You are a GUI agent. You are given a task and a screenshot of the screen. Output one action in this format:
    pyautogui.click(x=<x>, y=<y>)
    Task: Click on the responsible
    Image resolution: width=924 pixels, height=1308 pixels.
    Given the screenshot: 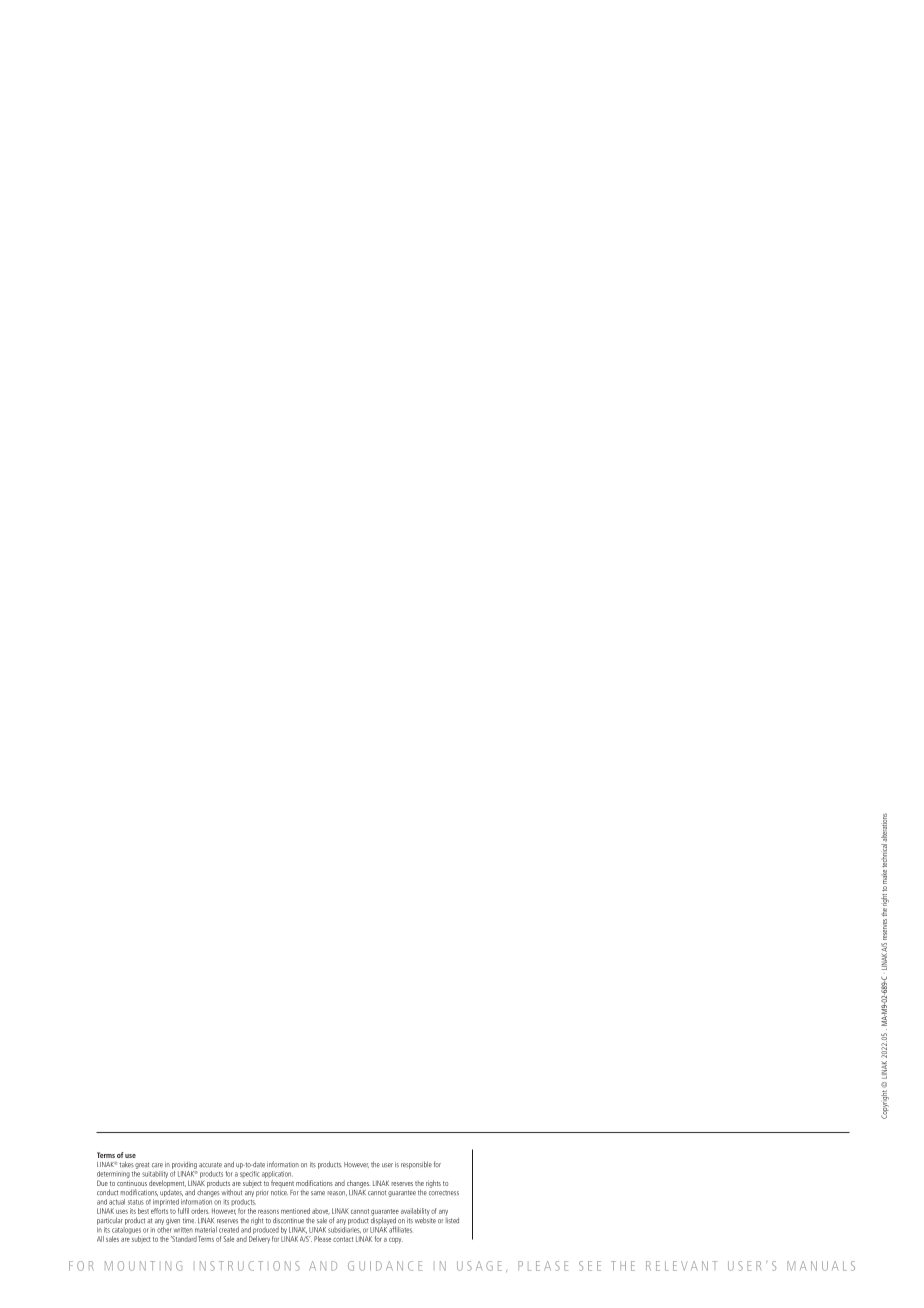 What is the action you would take?
    pyautogui.click(x=416, y=1165)
